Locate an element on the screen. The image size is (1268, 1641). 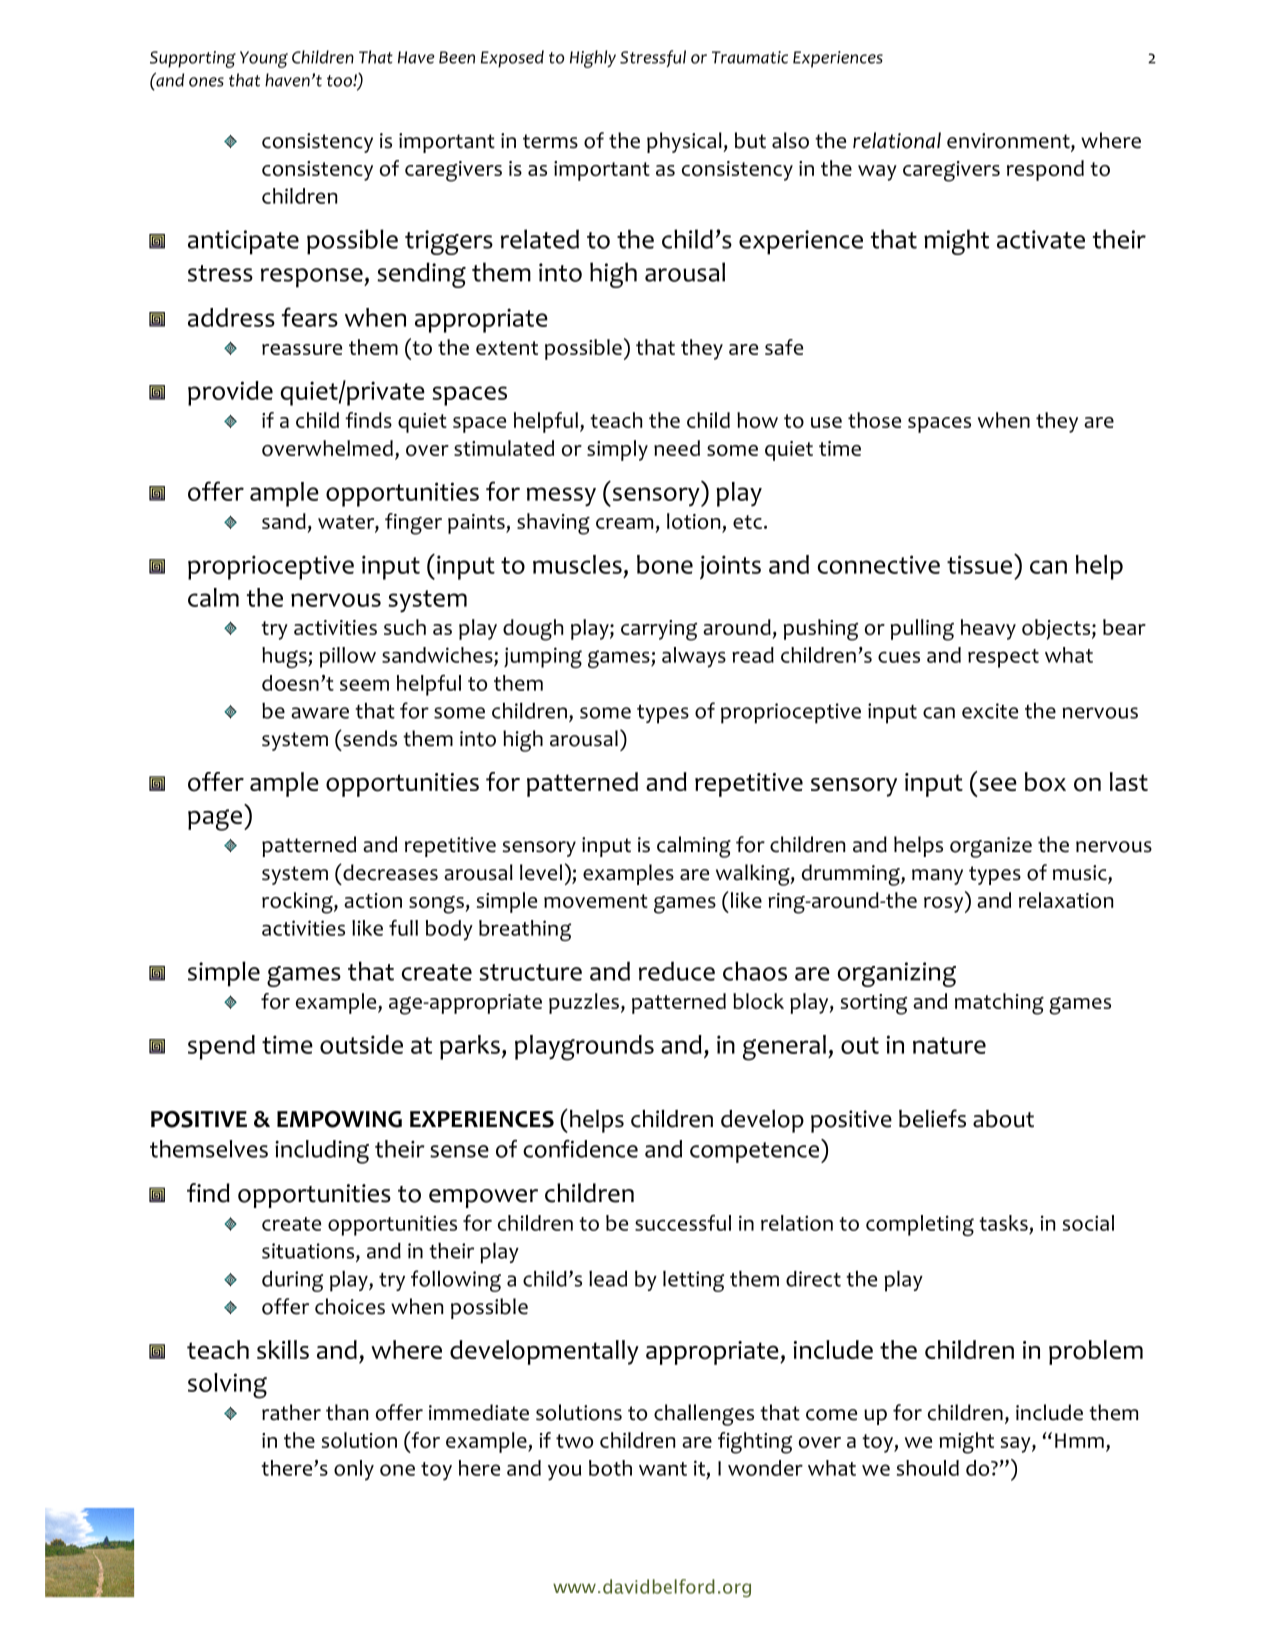
too is located at coordinates (340, 81).
